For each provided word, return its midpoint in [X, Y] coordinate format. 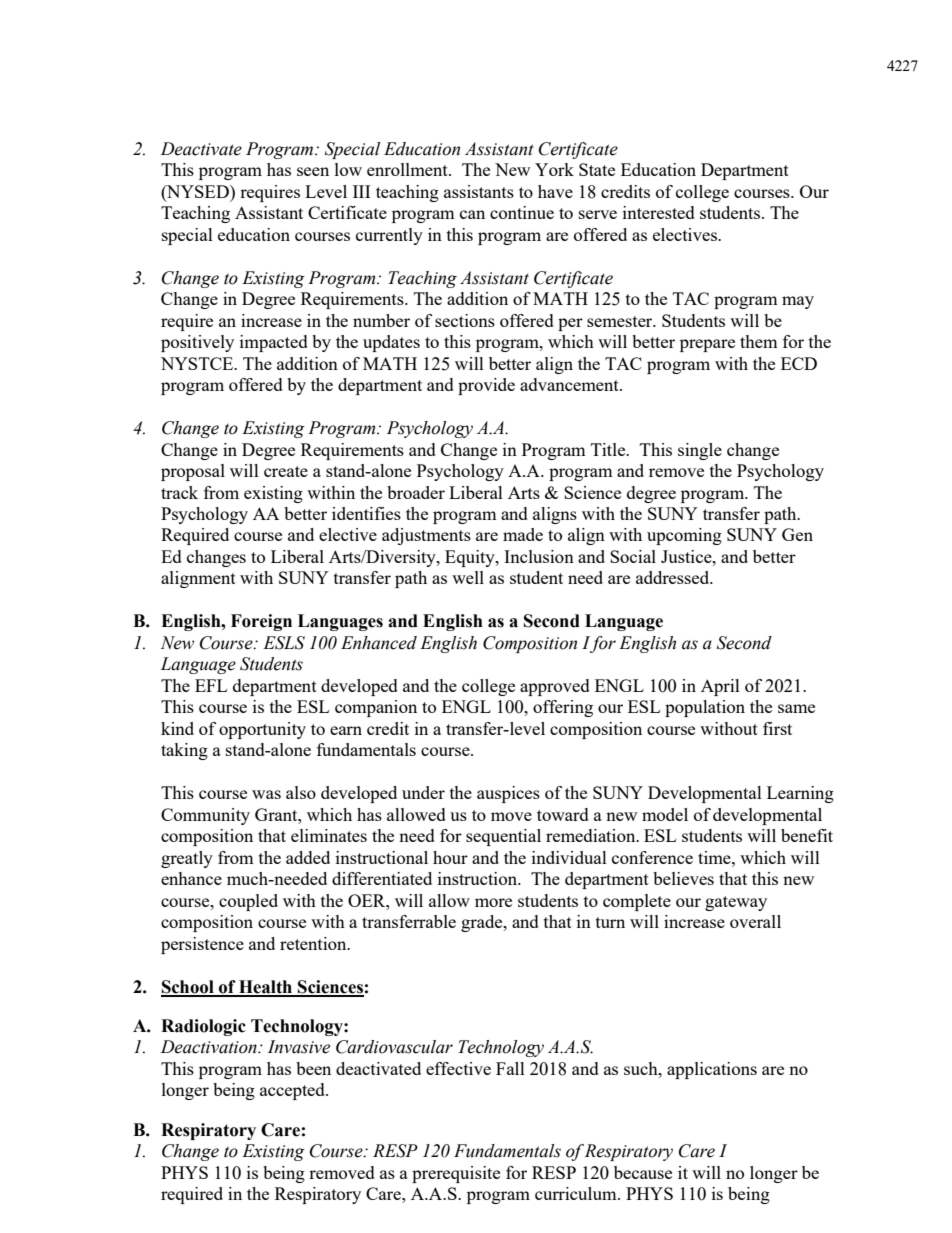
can [472, 214]
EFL [211, 685]
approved [555, 687]
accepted [293, 1091]
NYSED [198, 191]
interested [659, 212]
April [720, 687]
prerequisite [456, 1174]
